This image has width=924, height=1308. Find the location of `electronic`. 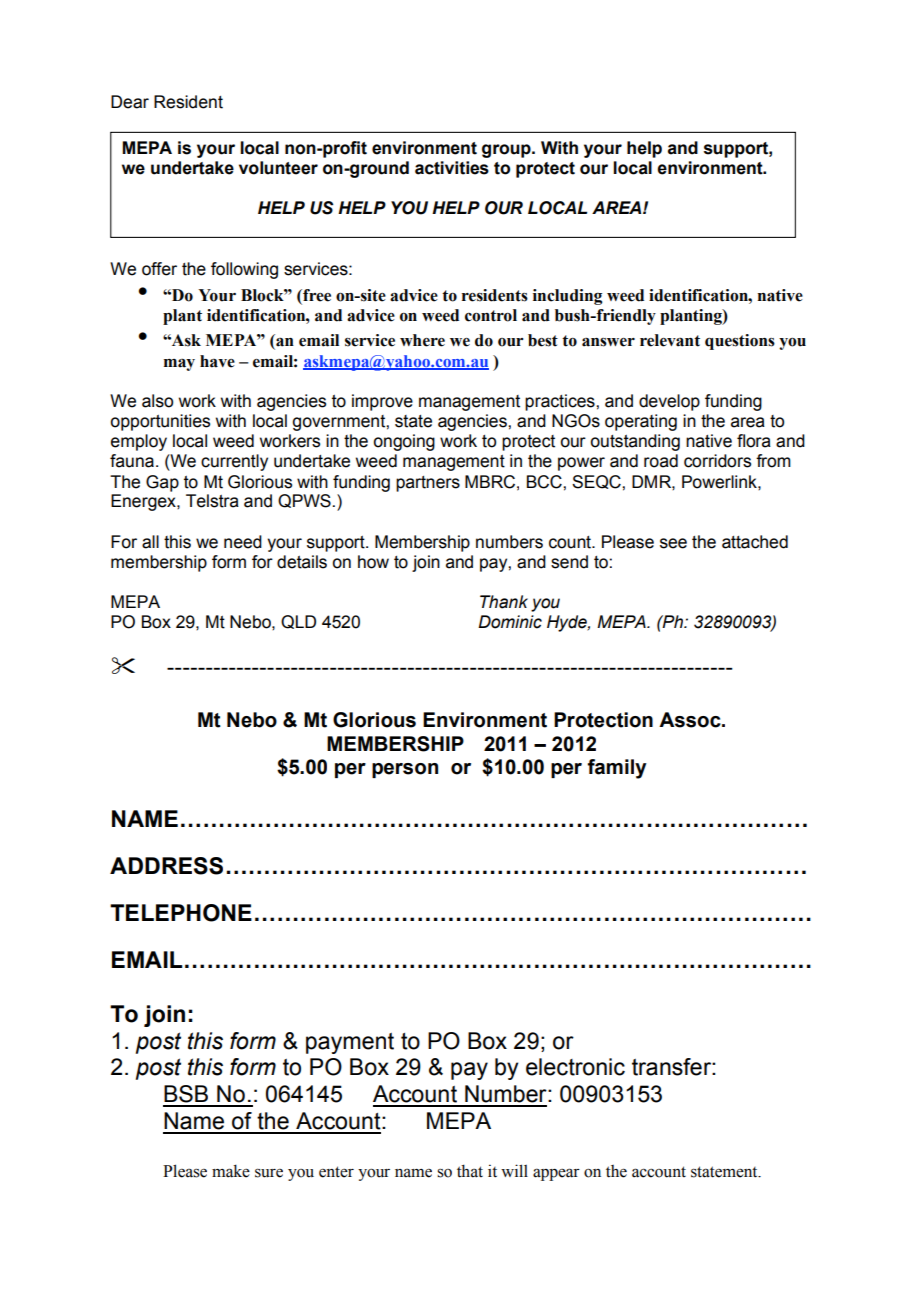

electronic is located at coordinates (575, 1067).
